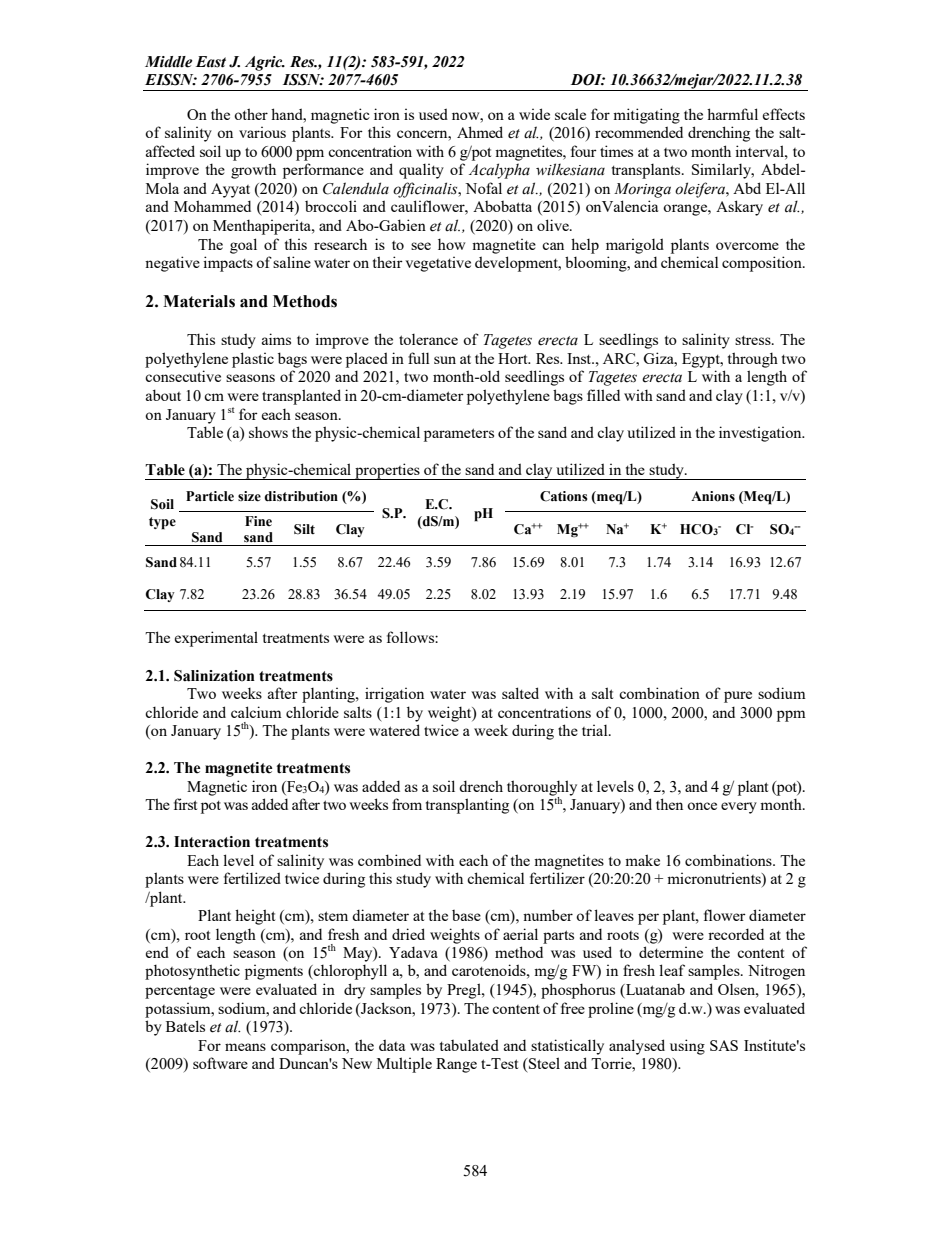  Describe the element at coordinates (256, 712) in the document. I see `calcium` at that location.
